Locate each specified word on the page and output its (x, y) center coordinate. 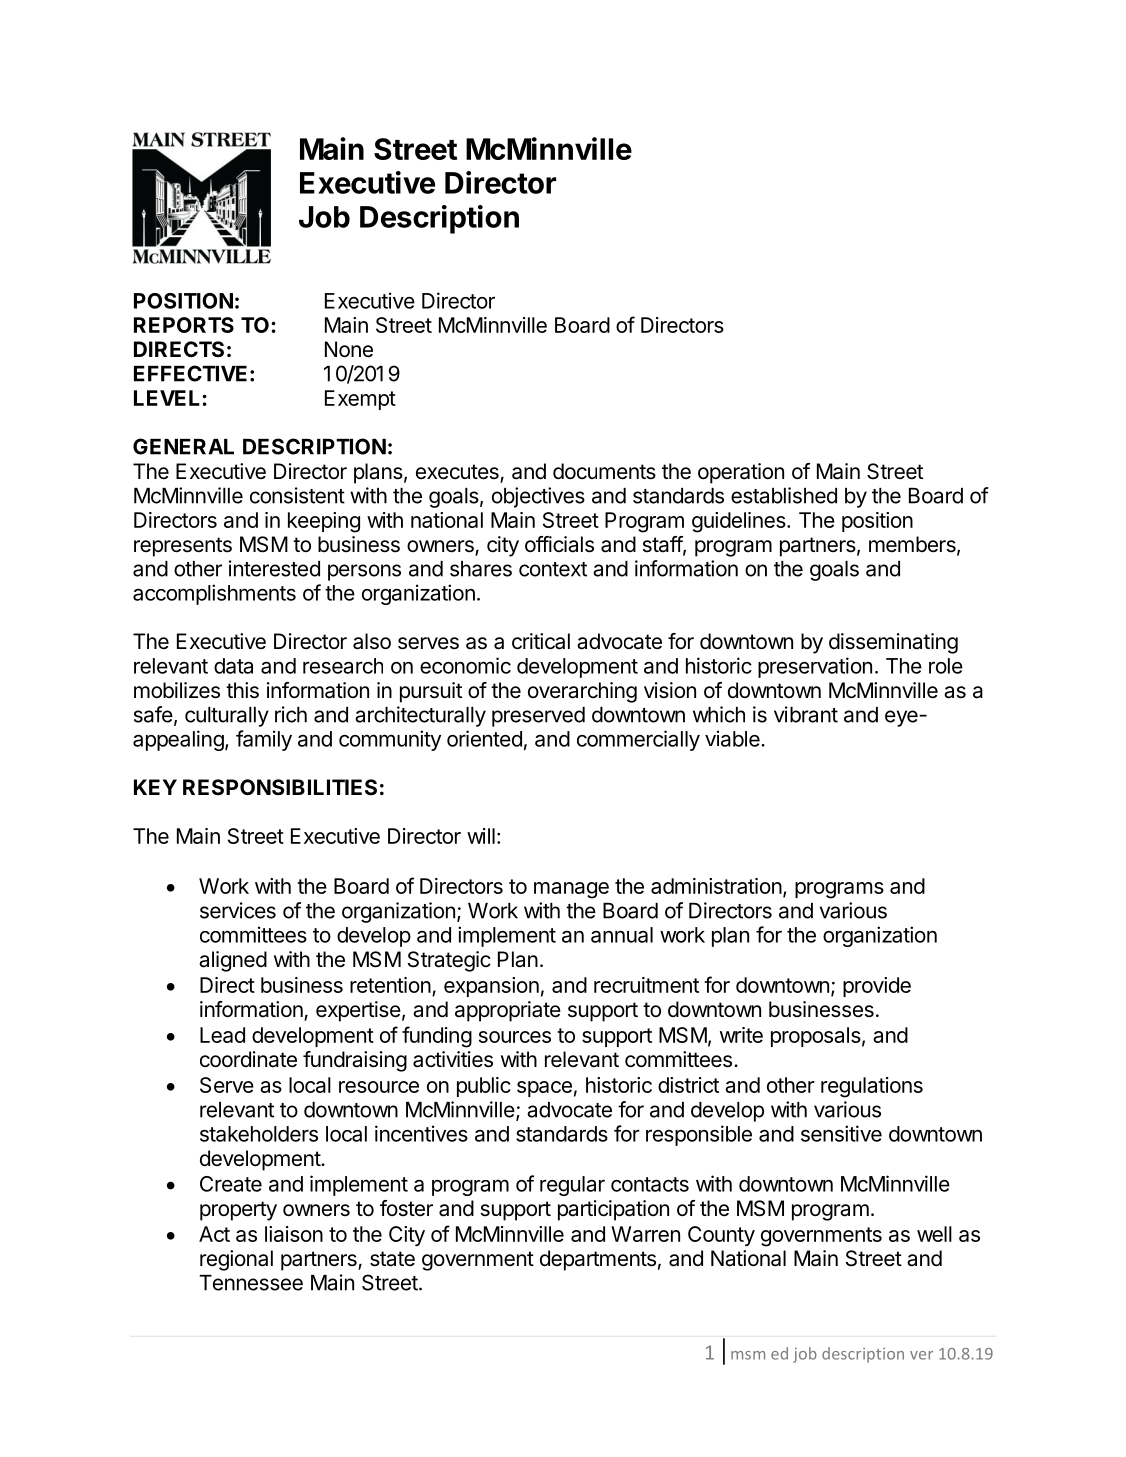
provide (877, 987)
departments (598, 1260)
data (233, 666)
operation (741, 473)
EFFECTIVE (190, 373)
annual (622, 935)
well (934, 1234)
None (349, 349)
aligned (233, 961)
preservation (815, 667)
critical (541, 641)
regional (236, 1260)
